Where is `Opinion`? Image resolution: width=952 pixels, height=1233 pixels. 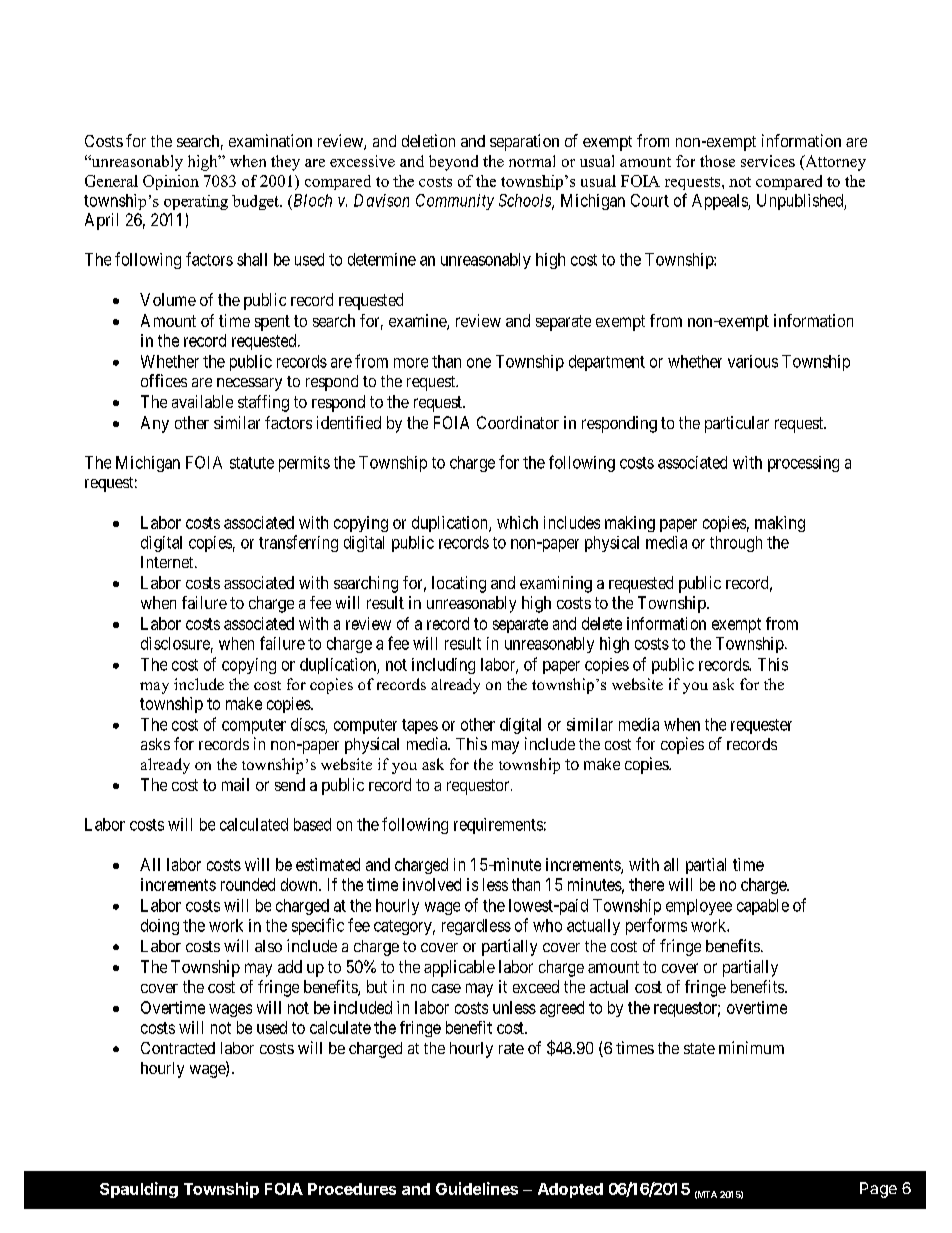
Opinion is located at coordinates (171, 182).
